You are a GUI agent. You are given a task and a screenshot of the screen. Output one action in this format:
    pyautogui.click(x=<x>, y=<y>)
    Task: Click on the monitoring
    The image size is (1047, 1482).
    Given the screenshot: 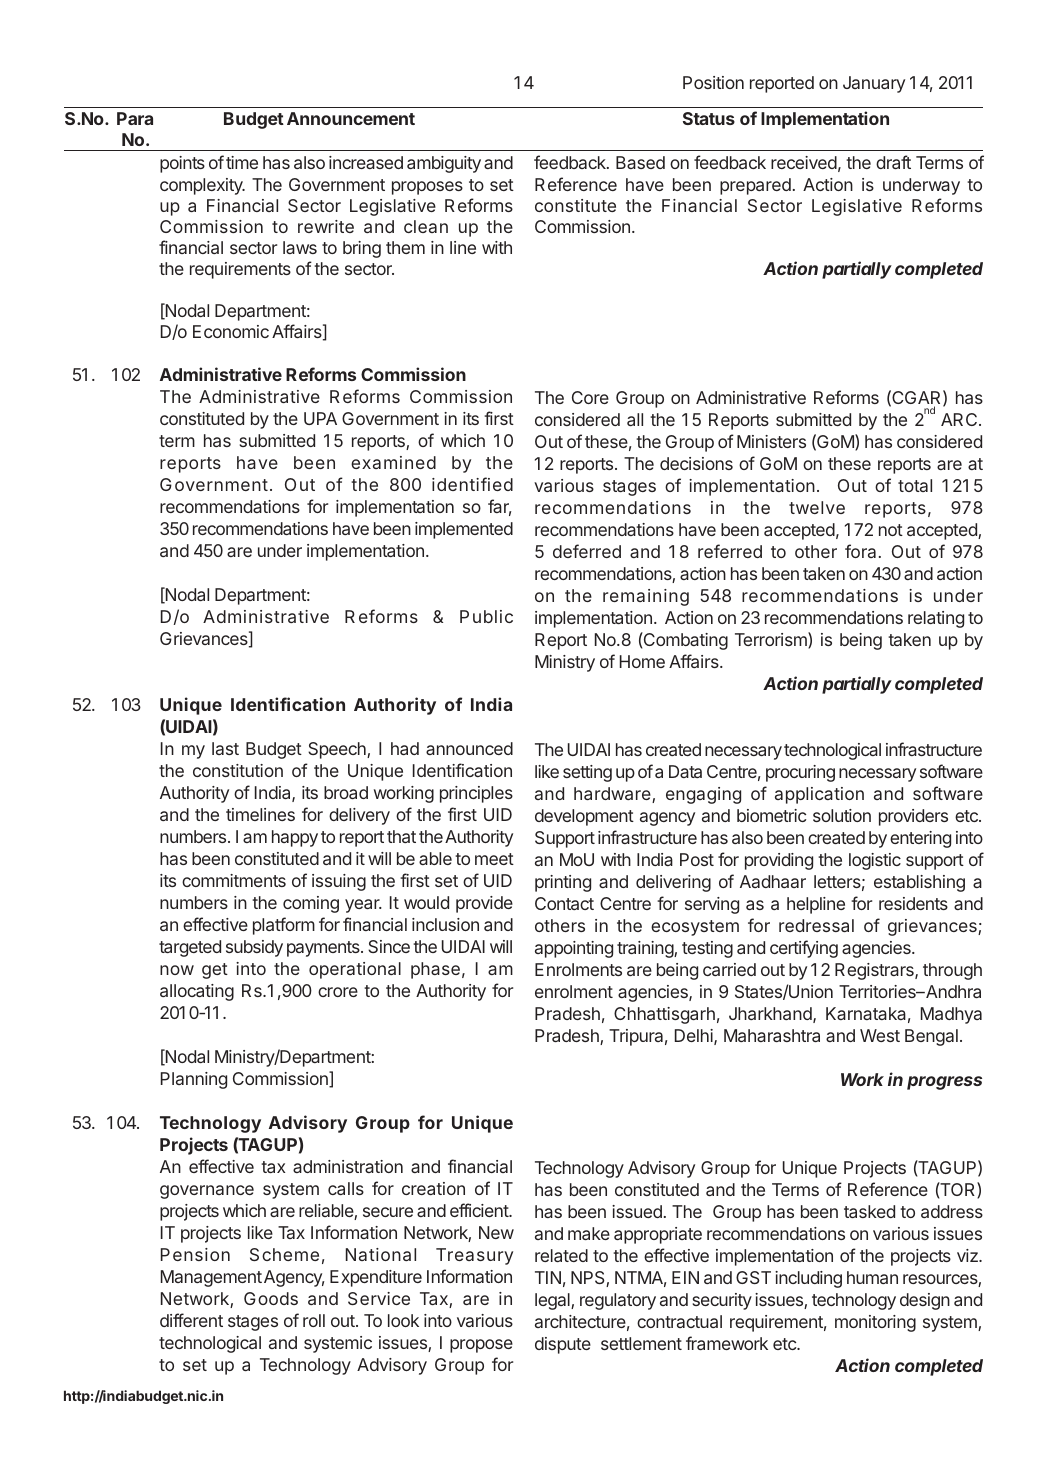 What is the action you would take?
    pyautogui.click(x=875, y=1323)
